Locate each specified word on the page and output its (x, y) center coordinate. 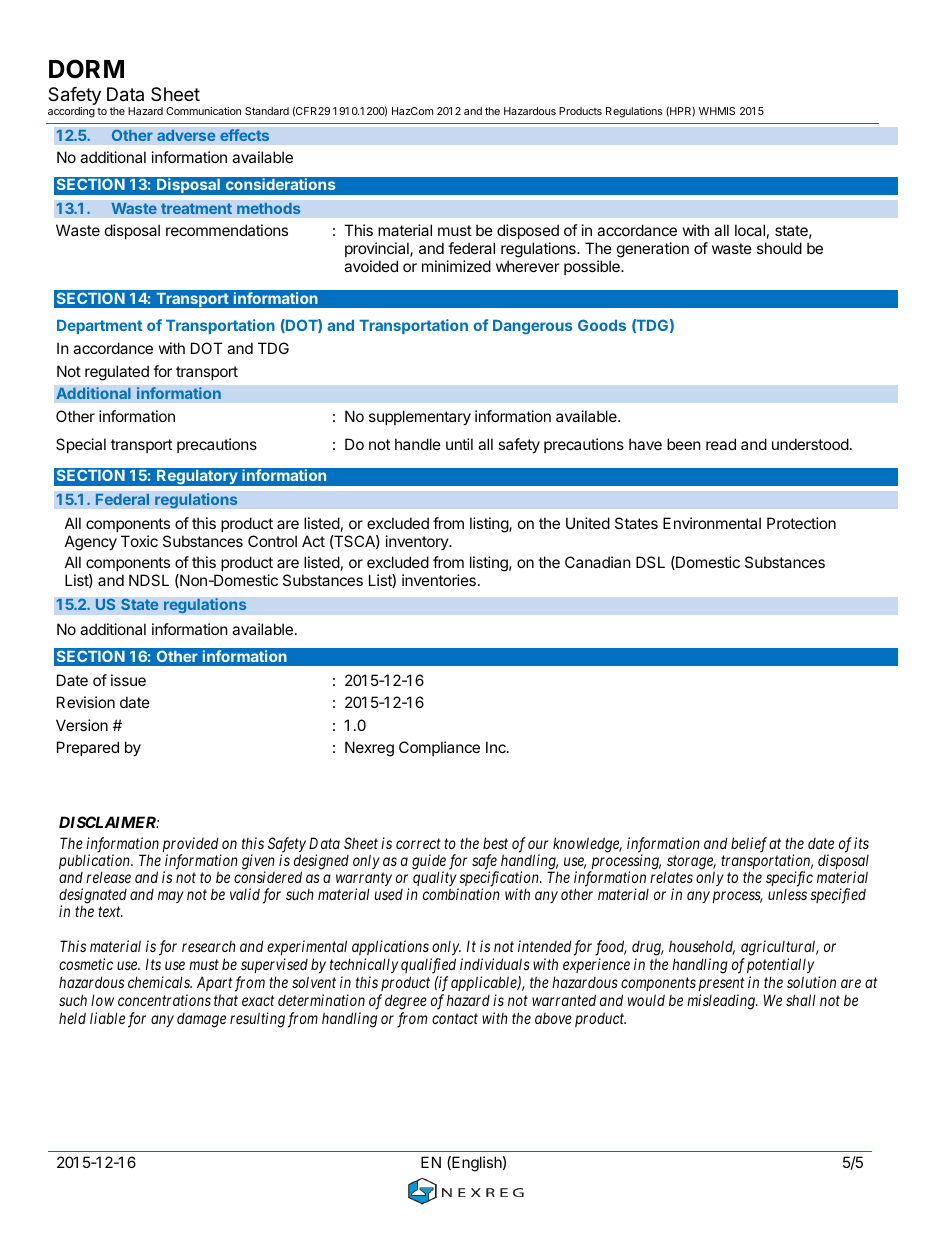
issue (128, 680)
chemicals (160, 982)
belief (749, 845)
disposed (528, 233)
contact (455, 1019)
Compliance (439, 748)
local (750, 230)
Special (81, 445)
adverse (186, 135)
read (721, 444)
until (459, 444)
